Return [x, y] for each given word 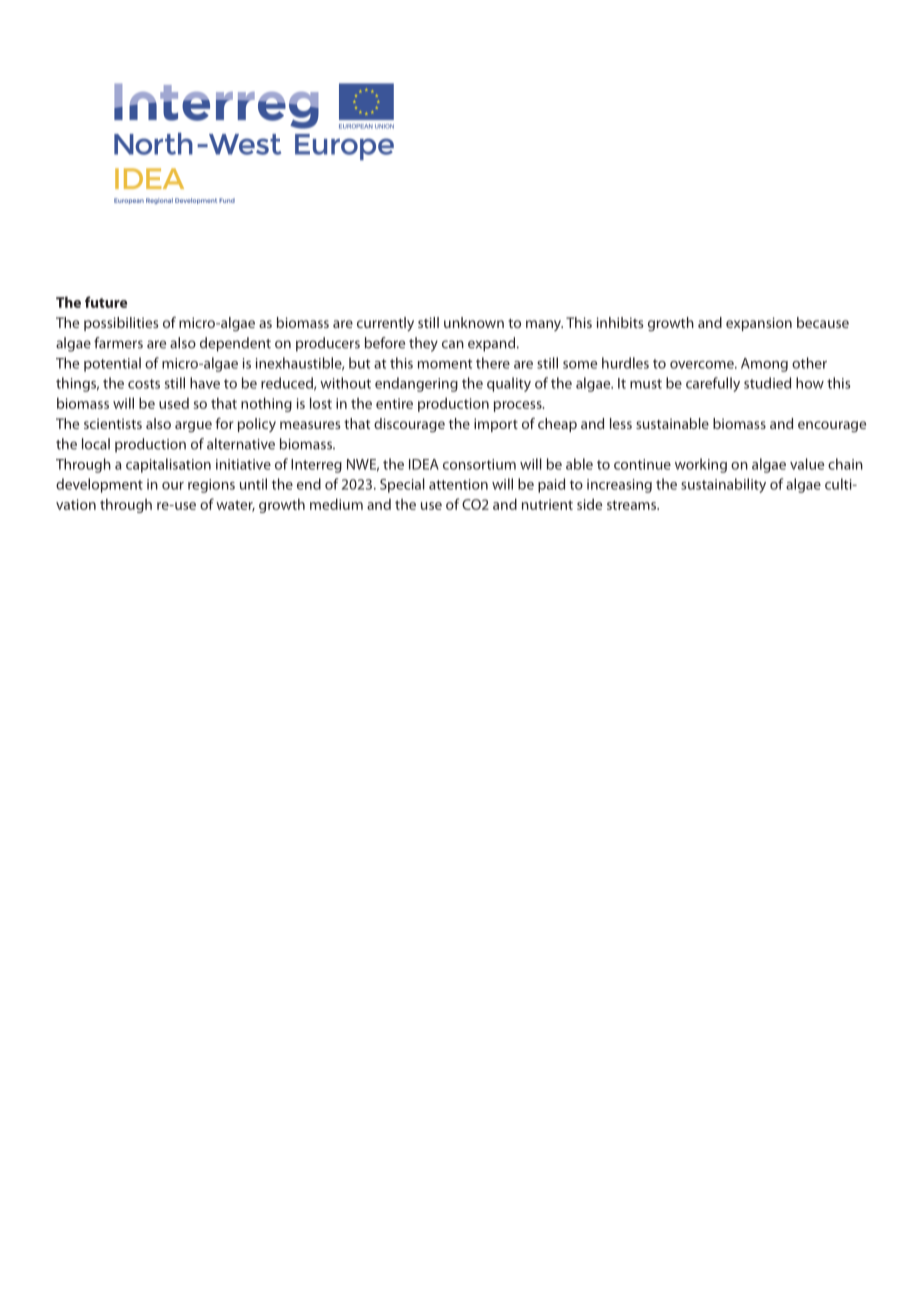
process [519, 406]
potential [112, 364]
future [106, 302]
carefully [713, 384]
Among [764, 365]
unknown [474, 322]
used [174, 403]
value [807, 464]
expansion [759, 324]
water [235, 506]
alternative [241, 444]
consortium [479, 464]
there [493, 363]
